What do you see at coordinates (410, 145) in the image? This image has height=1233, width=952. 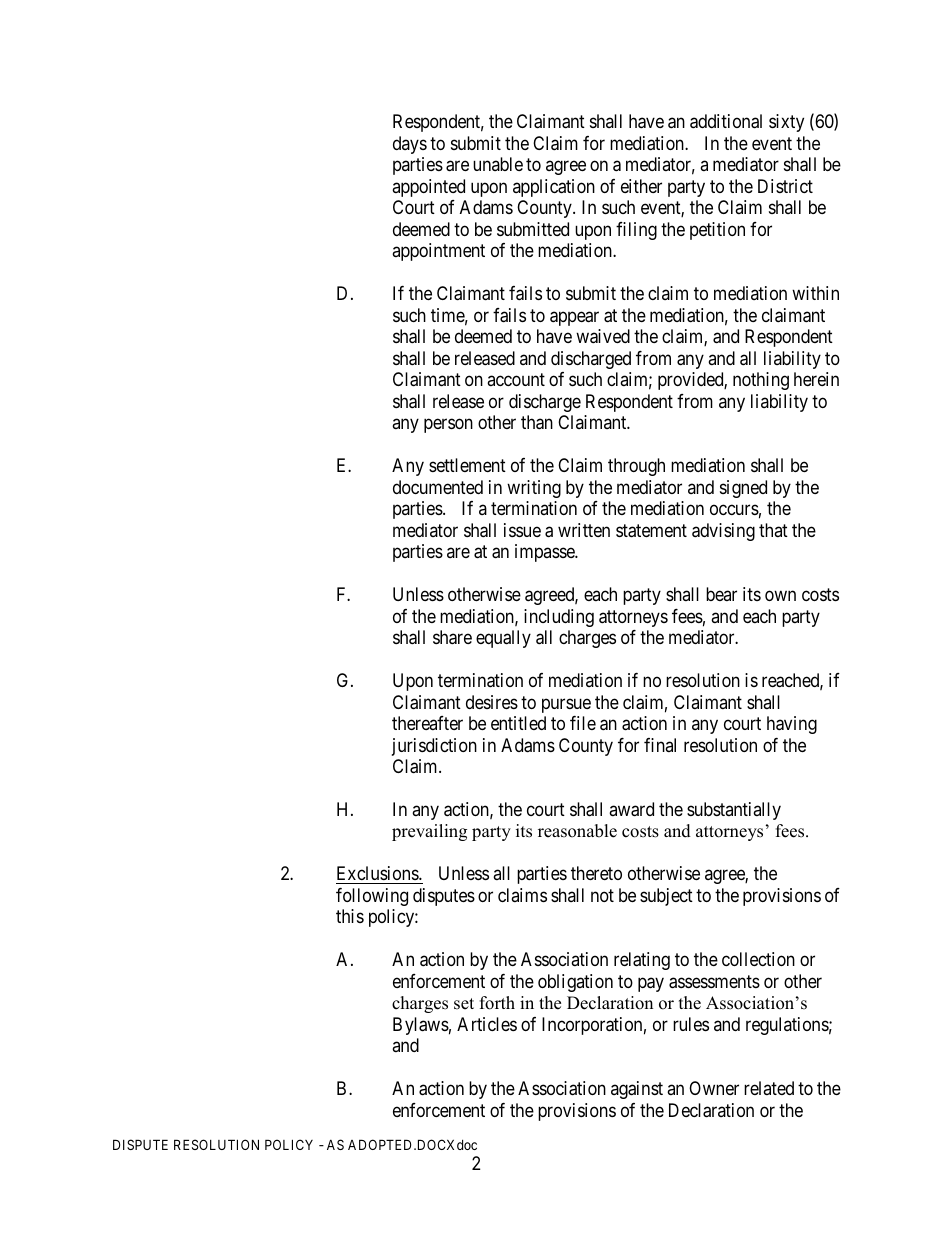 I see `days` at bounding box center [410, 145].
